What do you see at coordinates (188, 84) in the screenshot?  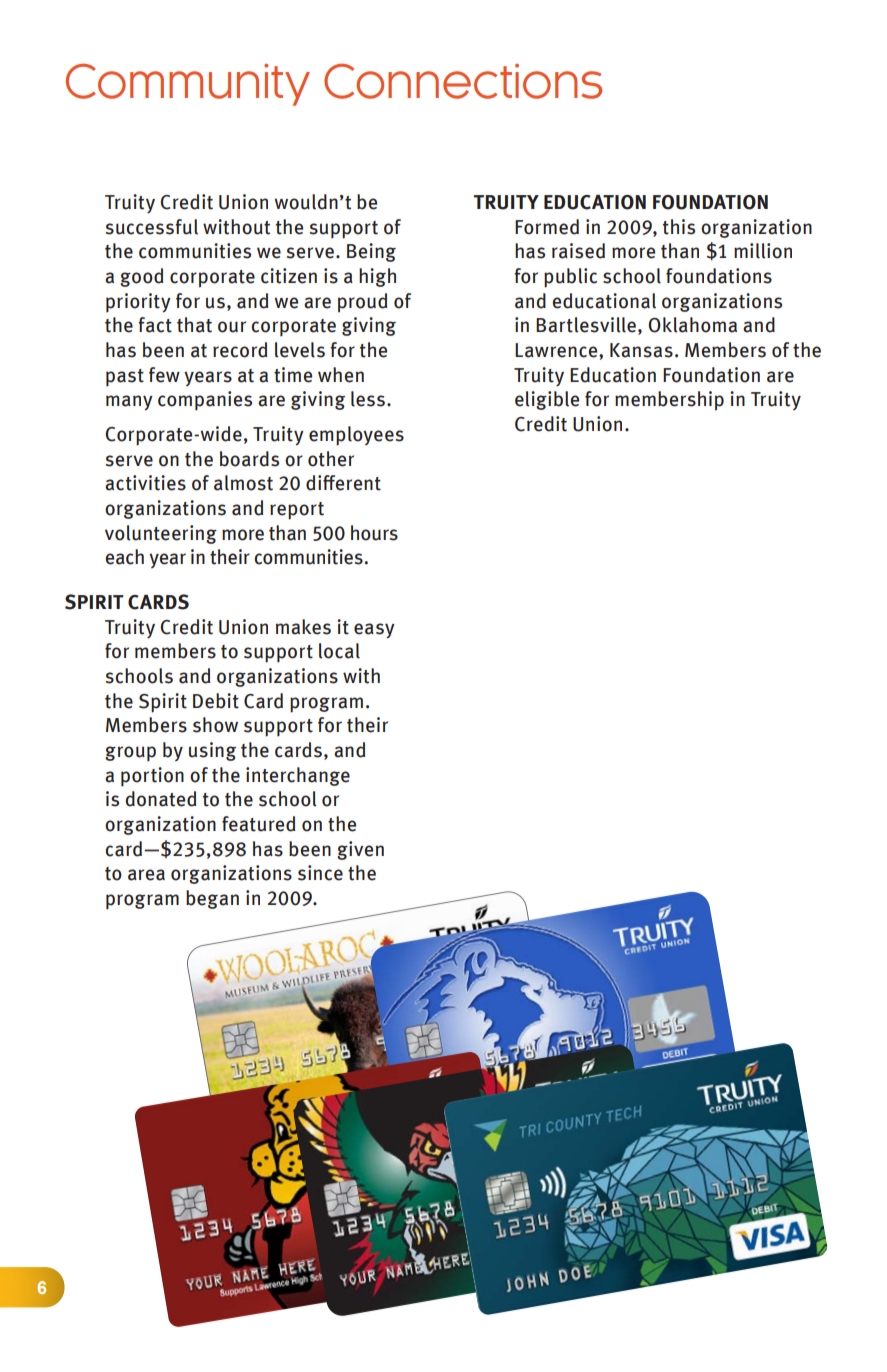 I see `Community` at bounding box center [188, 84].
